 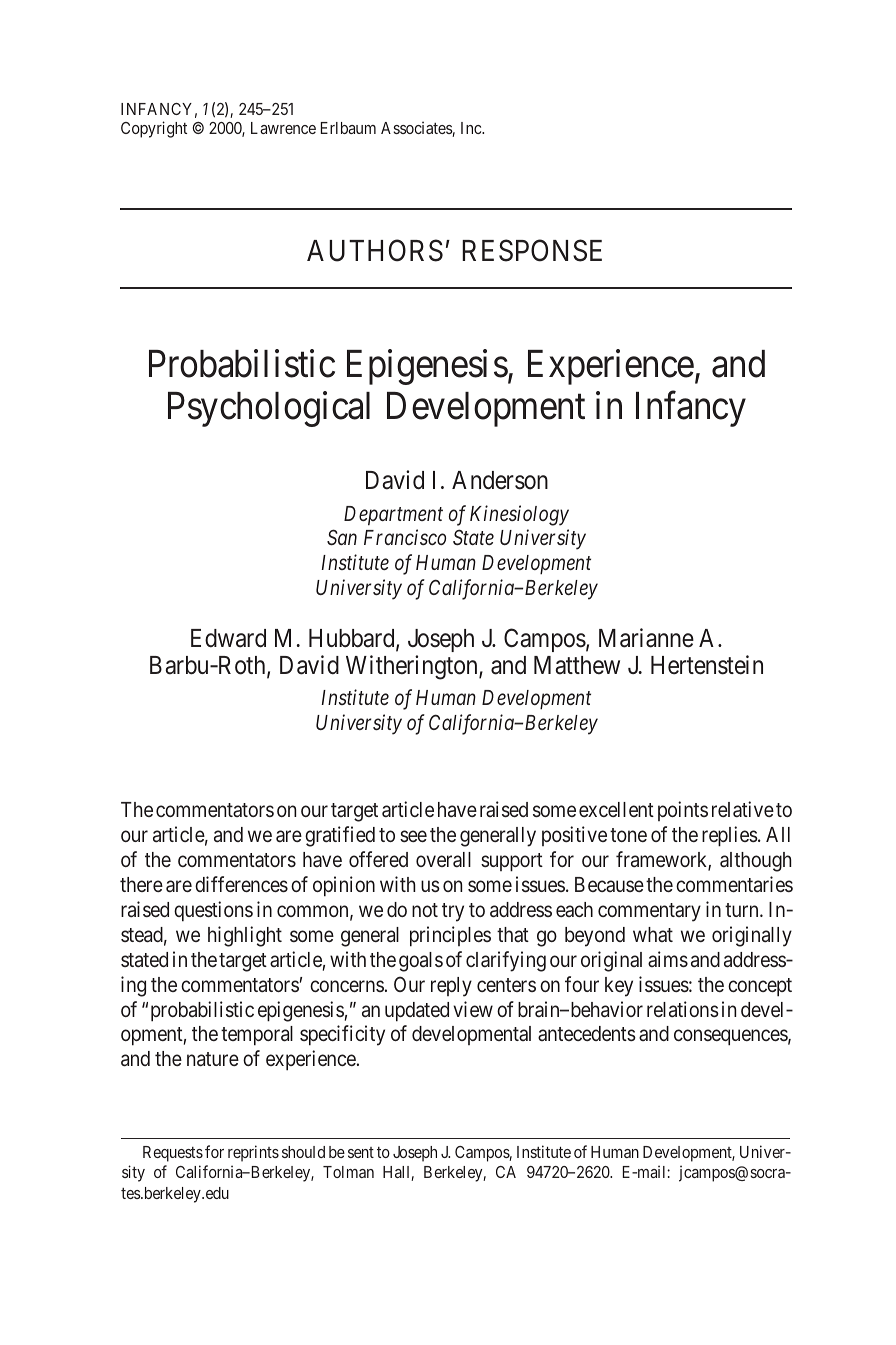 What do you see at coordinates (353, 639) in the page?
I see `Hubbard` at bounding box center [353, 639].
